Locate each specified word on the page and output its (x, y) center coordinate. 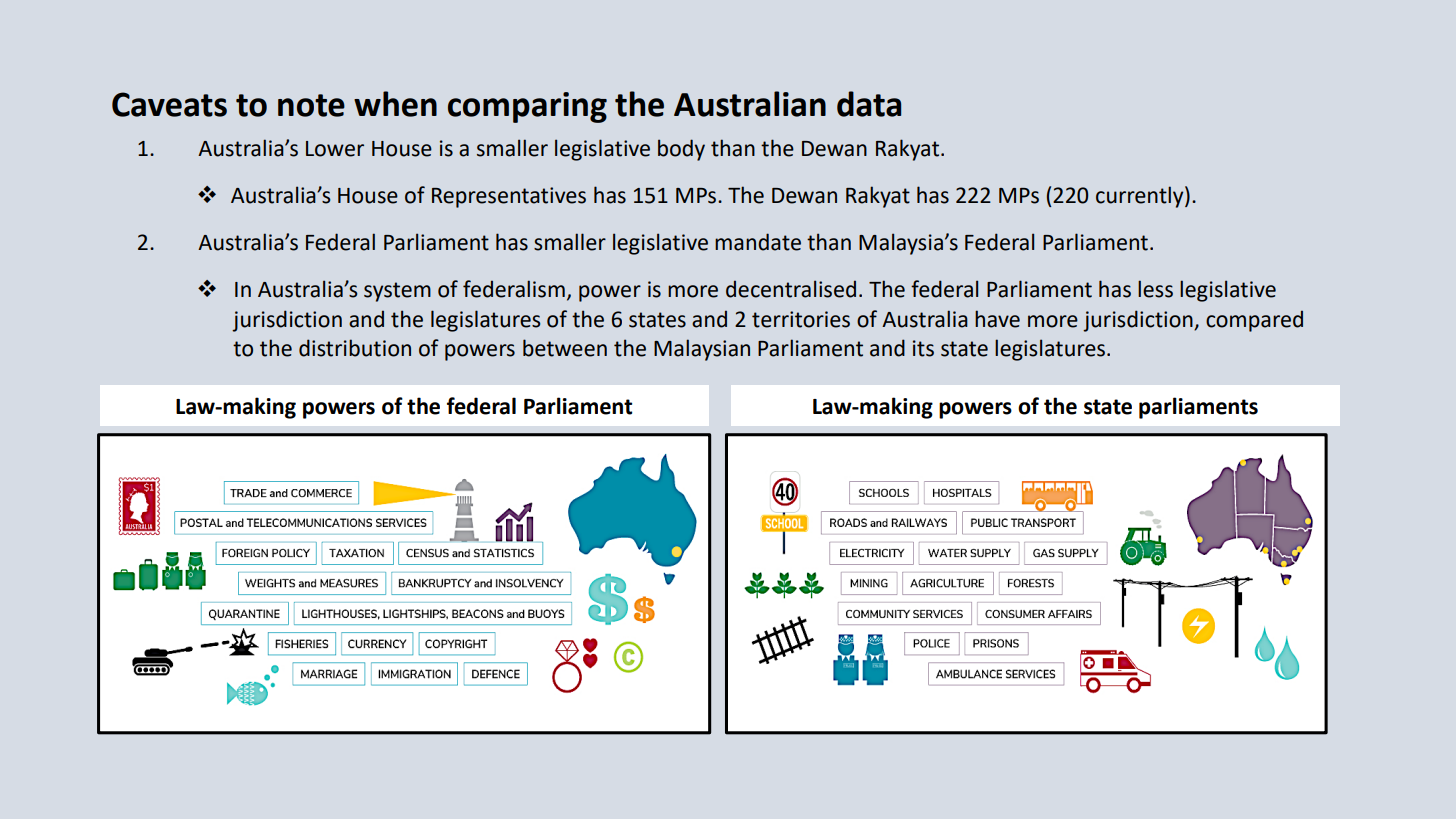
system (397, 292)
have (997, 319)
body (681, 150)
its (923, 348)
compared (1254, 321)
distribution (355, 348)
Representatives (509, 197)
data (869, 104)
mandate (758, 242)
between (565, 348)
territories (801, 319)
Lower (335, 149)
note (311, 105)
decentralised (791, 289)
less (1155, 289)
